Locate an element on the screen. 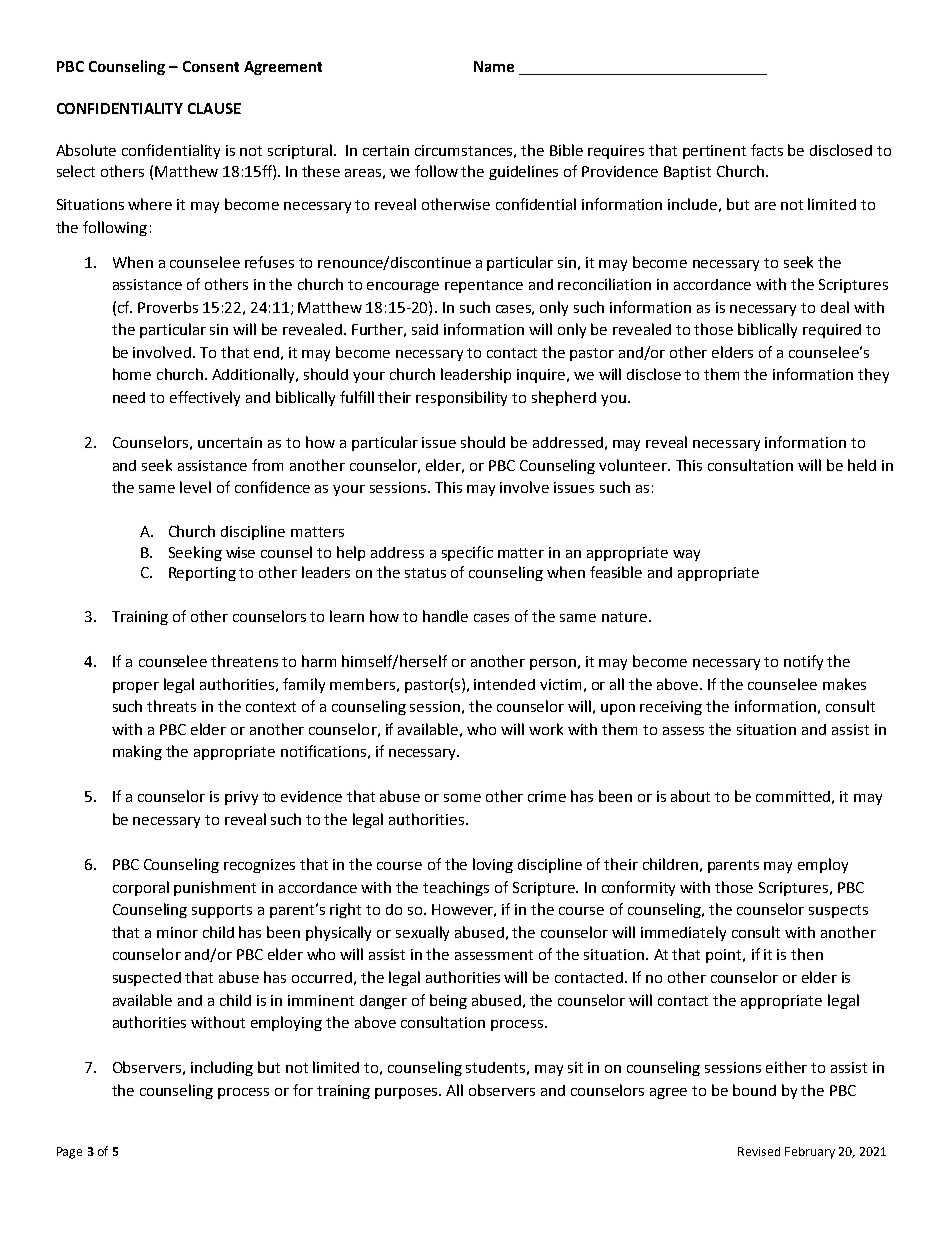 The image size is (952, 1233). about is located at coordinates (690, 796).
